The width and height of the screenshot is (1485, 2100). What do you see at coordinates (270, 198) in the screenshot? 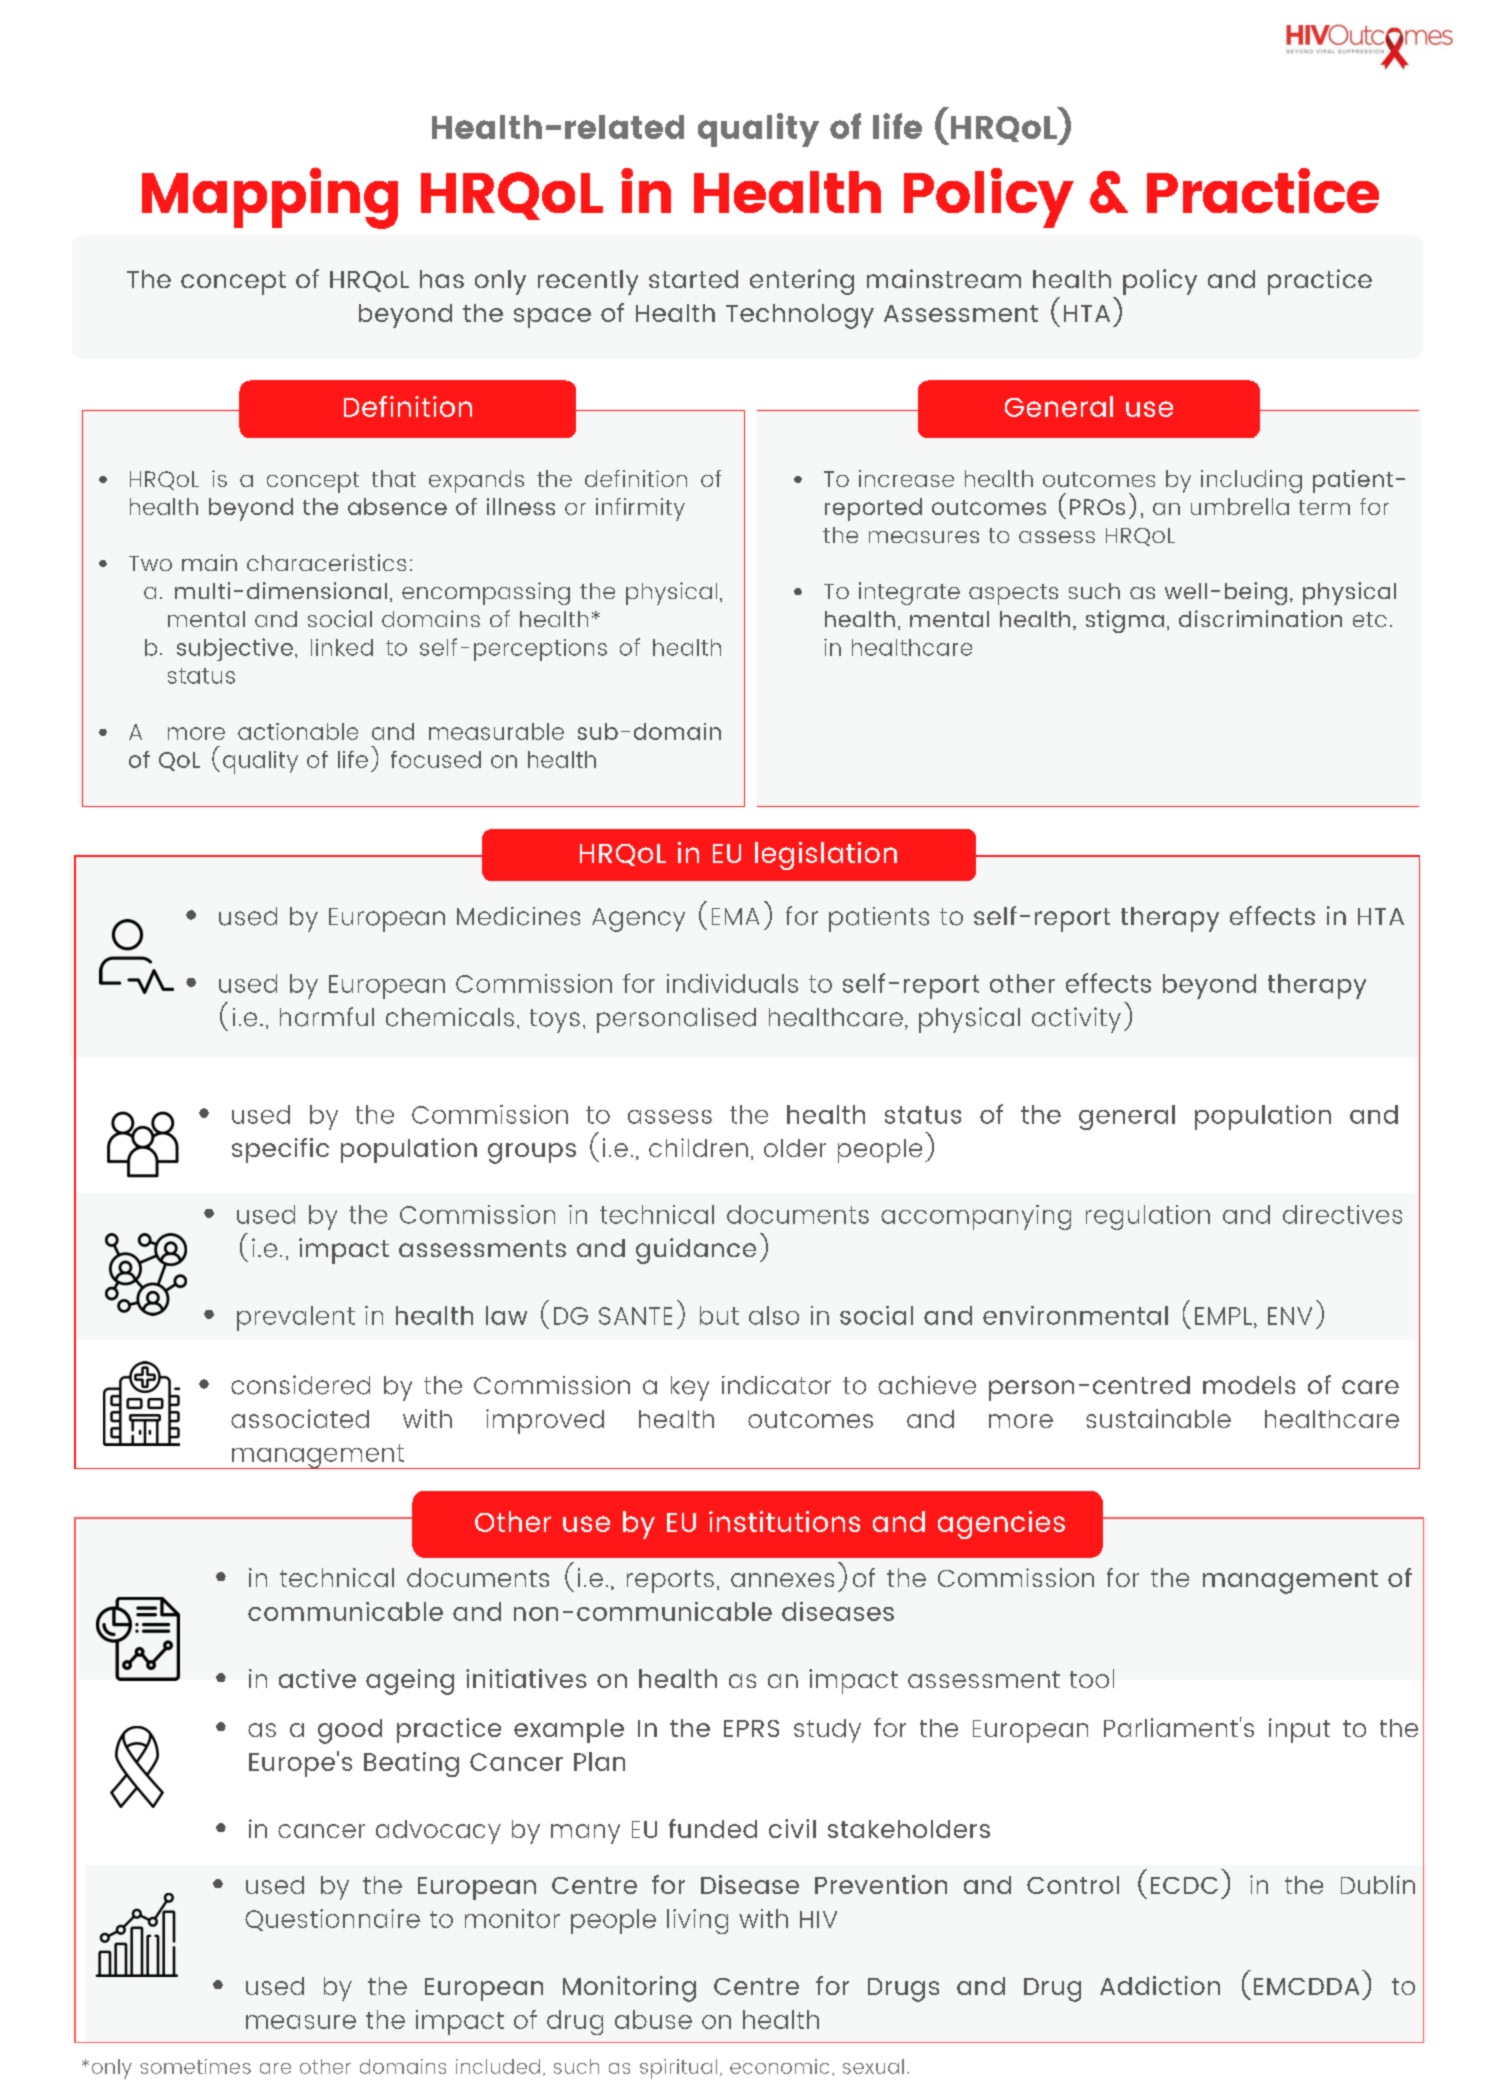
I see `Mapping` at bounding box center [270, 198].
